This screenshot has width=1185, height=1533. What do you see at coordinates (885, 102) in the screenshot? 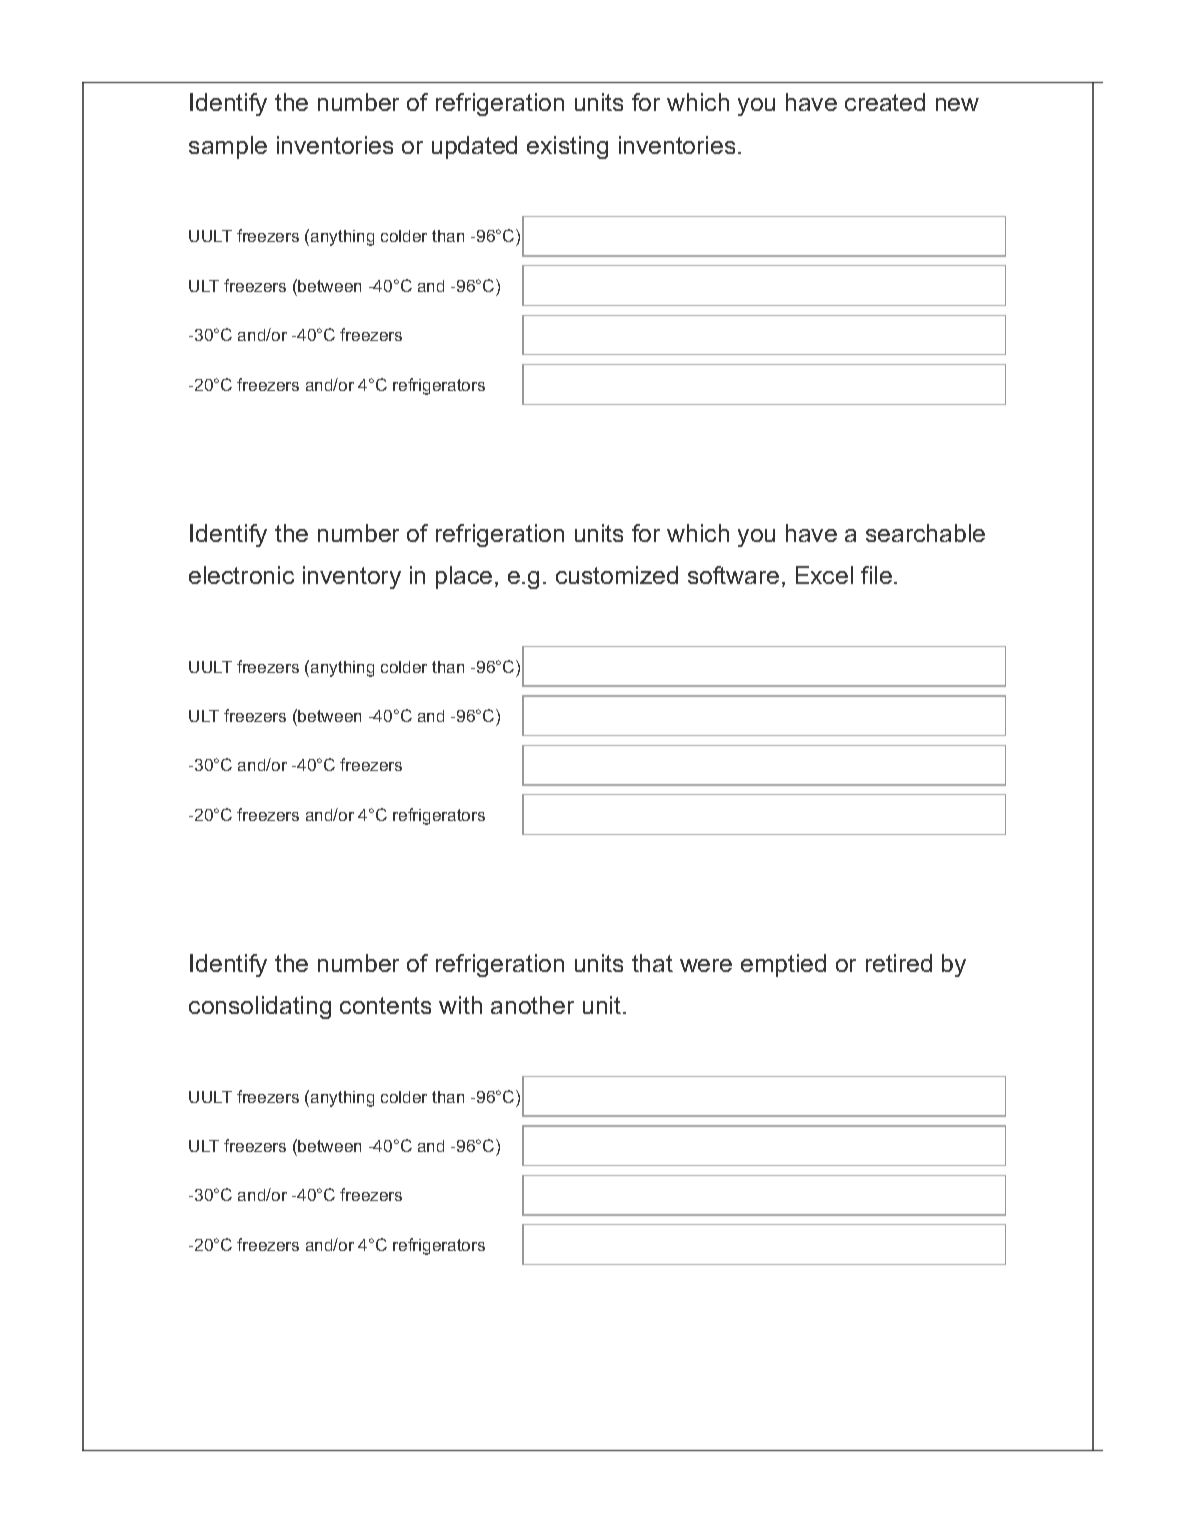
I see `created` at bounding box center [885, 102].
